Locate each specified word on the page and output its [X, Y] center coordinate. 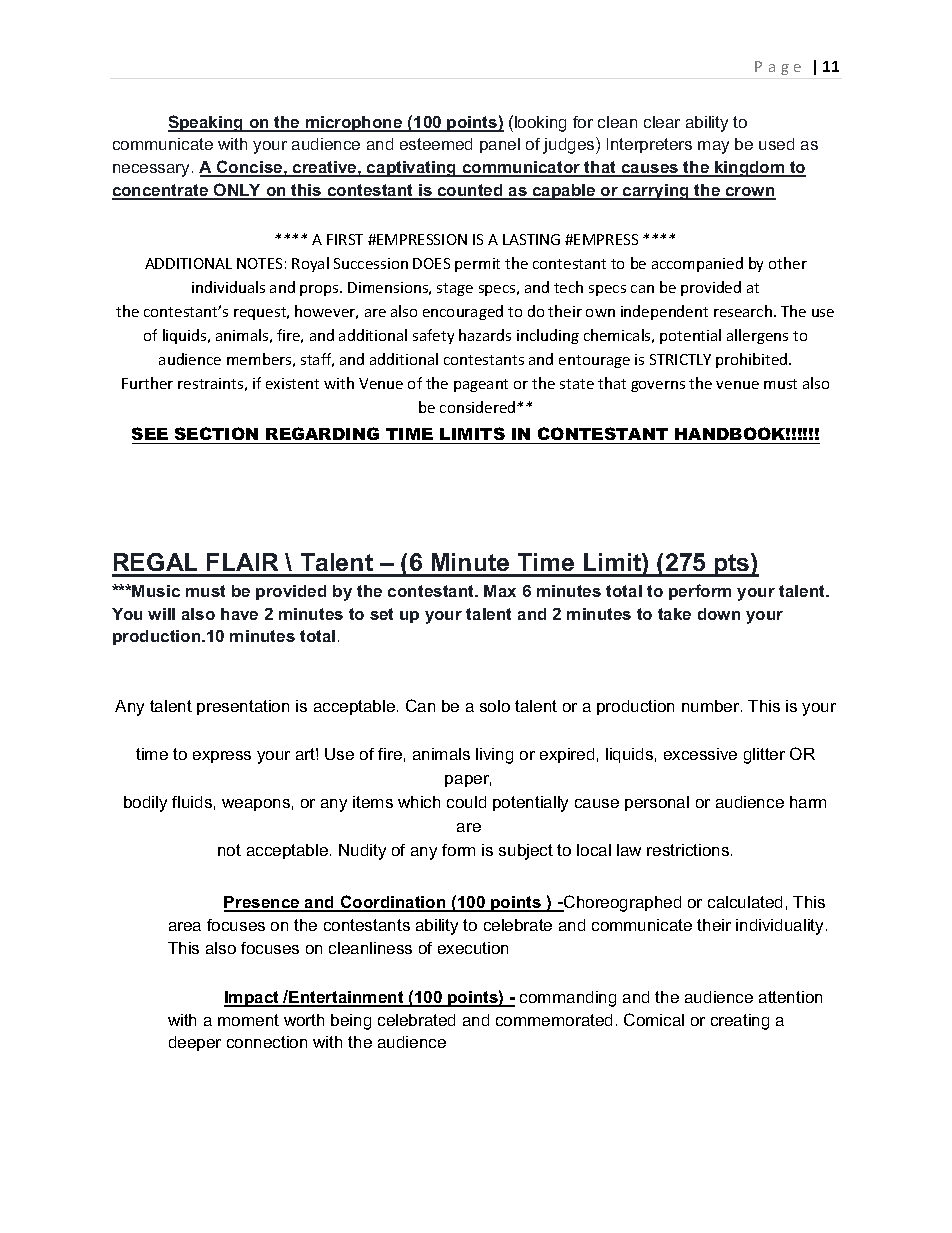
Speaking [207, 123]
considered [479, 407]
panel [500, 145]
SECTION [216, 433]
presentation [243, 707]
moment [248, 1020]
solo [495, 706]
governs [658, 386]
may [713, 147]
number [712, 706]
